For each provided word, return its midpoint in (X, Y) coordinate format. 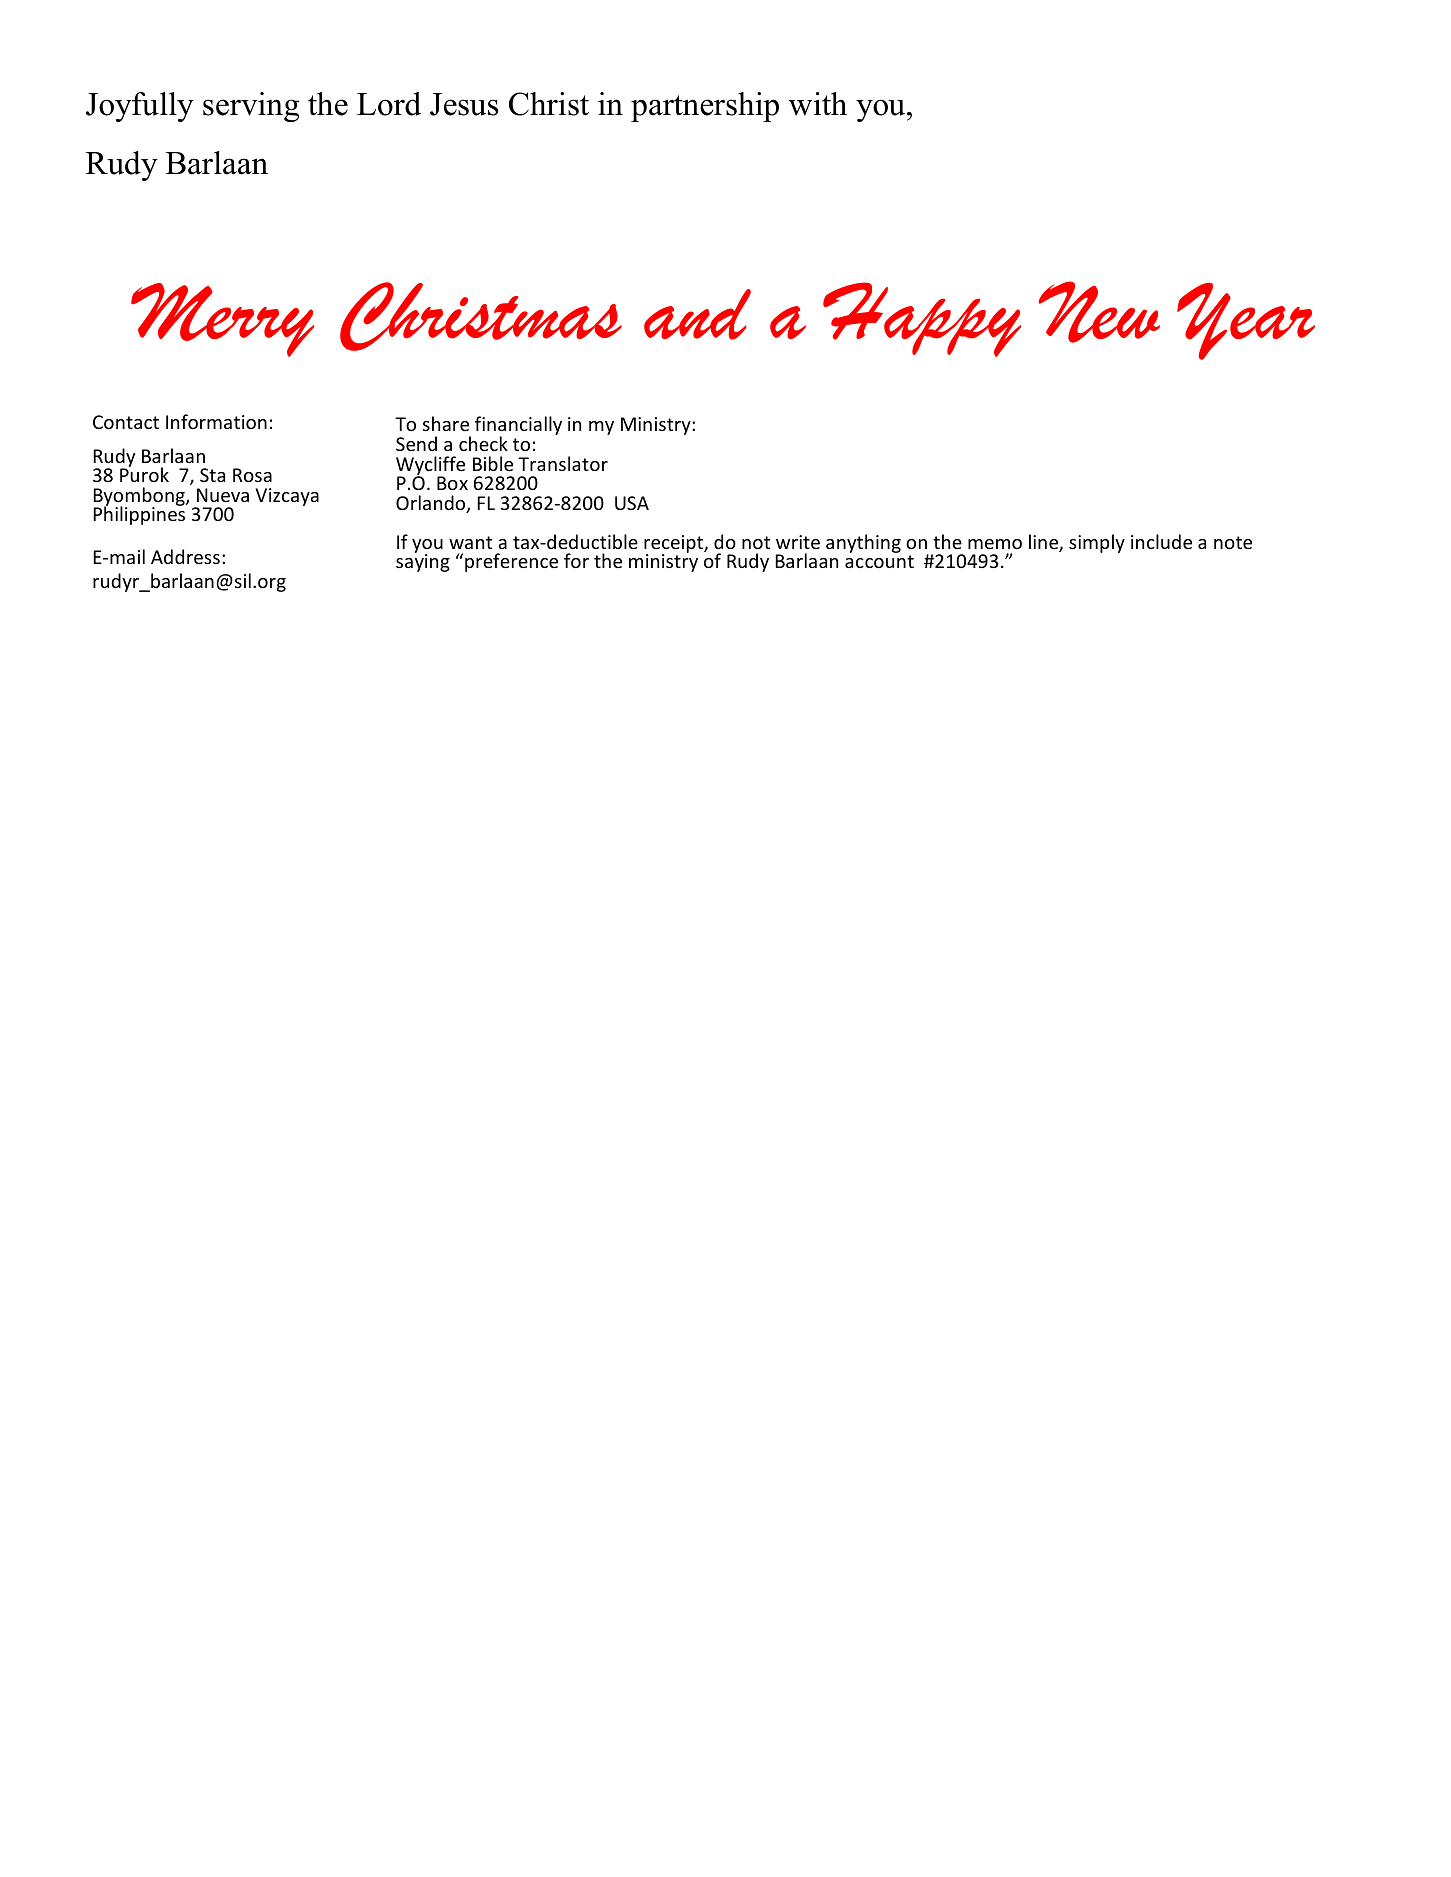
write (798, 542)
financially (518, 427)
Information (216, 421)
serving (251, 107)
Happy (922, 319)
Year (1246, 321)
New (1099, 312)
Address (185, 556)
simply (1097, 543)
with (817, 104)
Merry (222, 320)
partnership (705, 107)
